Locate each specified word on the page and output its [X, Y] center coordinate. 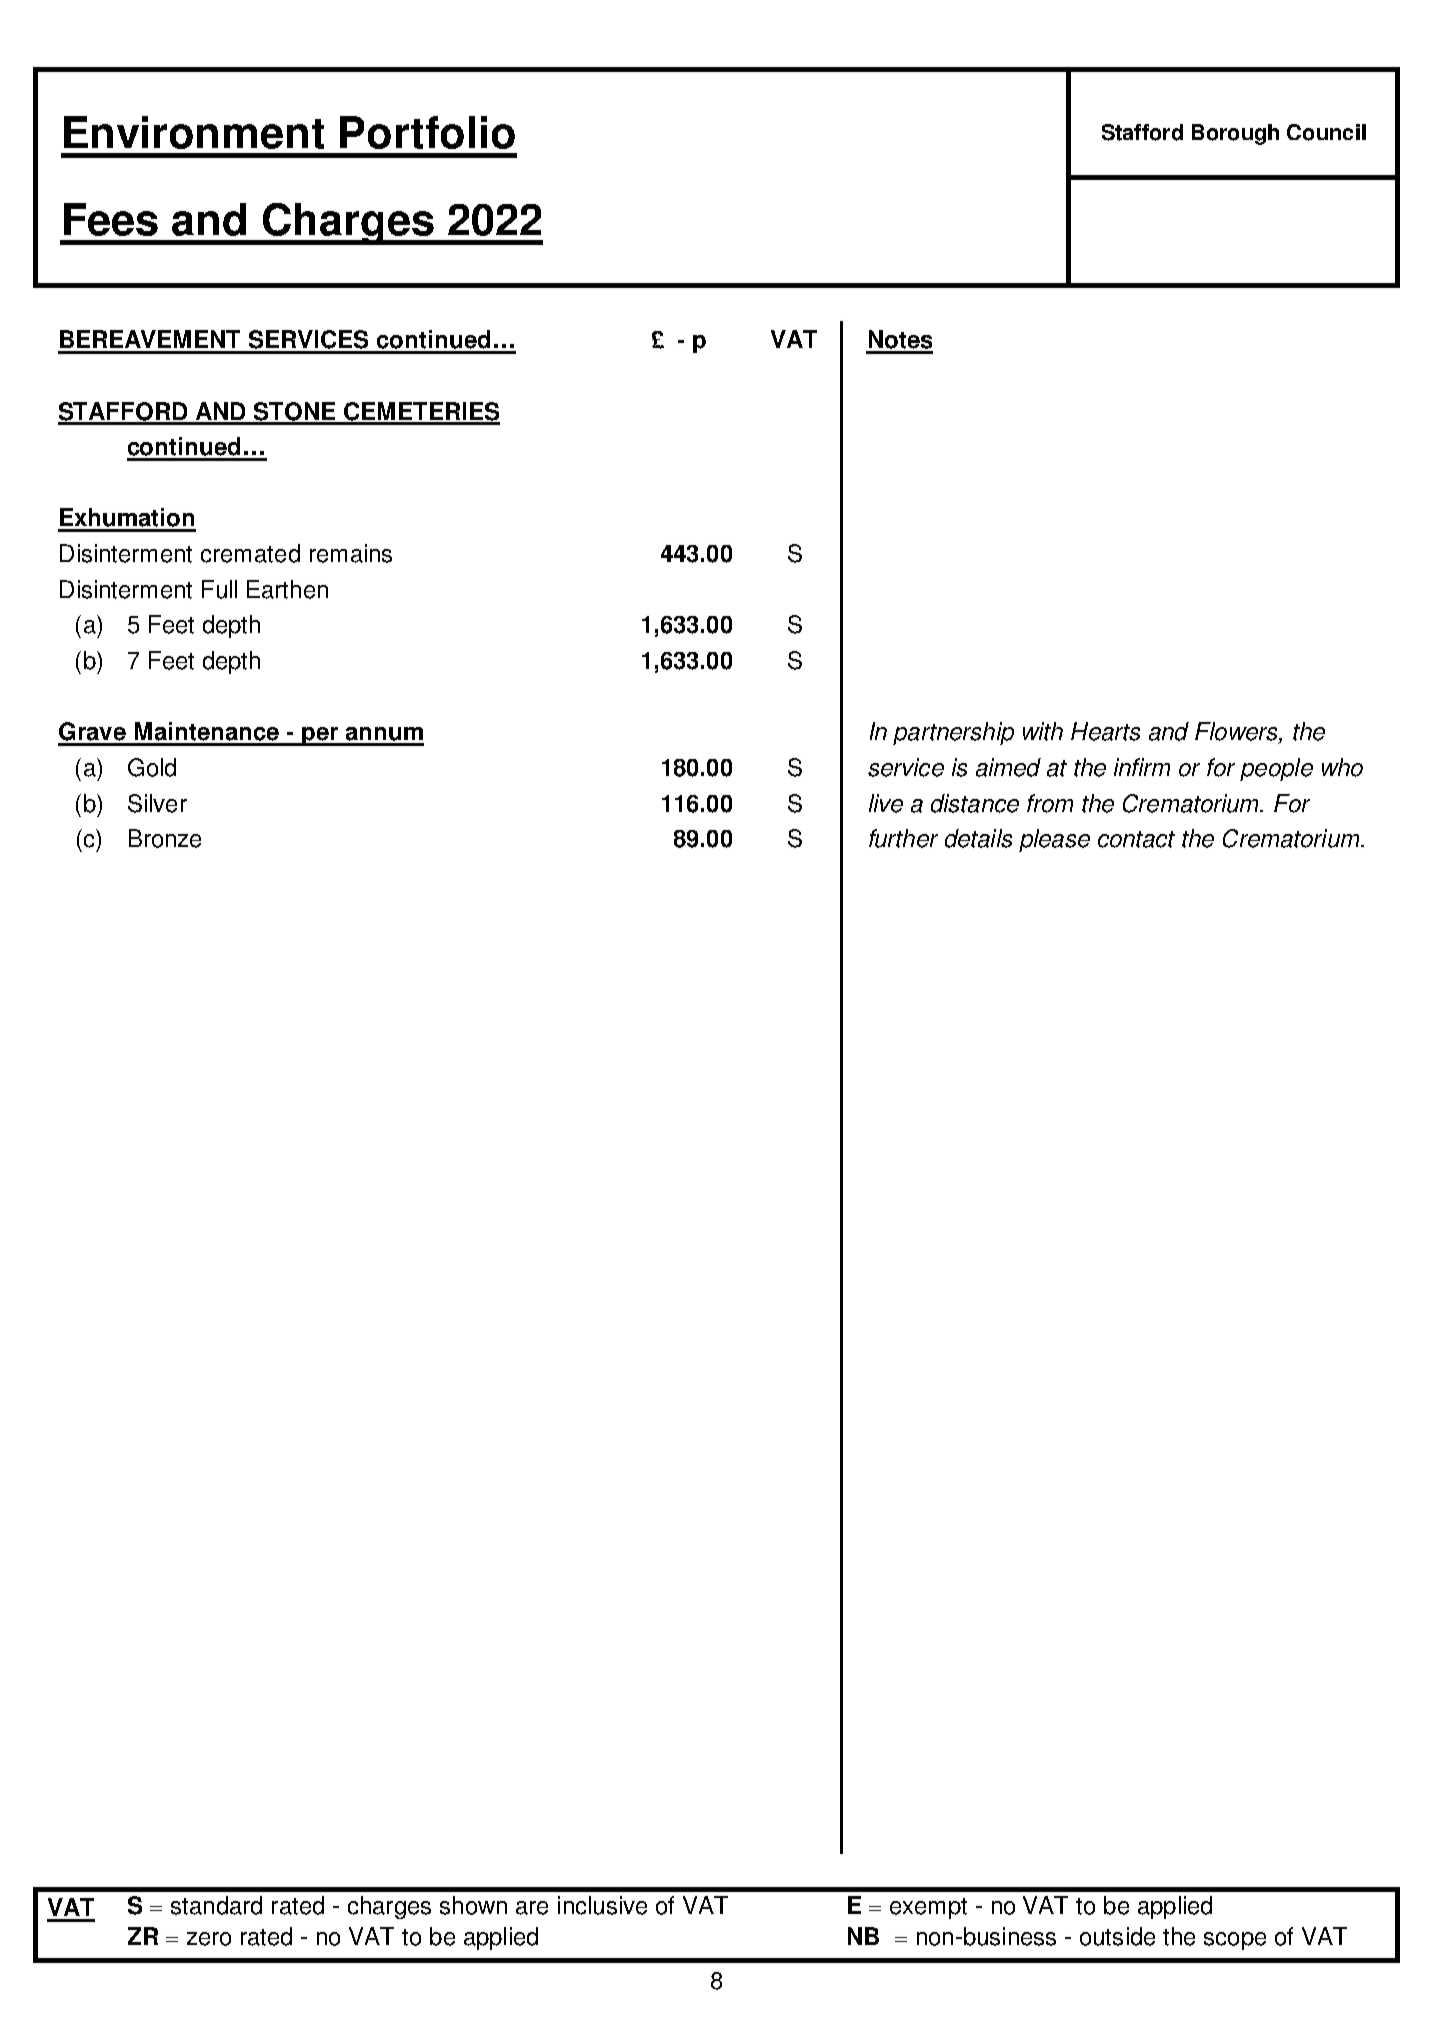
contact [1136, 839]
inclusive [602, 1905]
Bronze [165, 838]
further [903, 838]
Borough [1235, 134]
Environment [194, 132]
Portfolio [427, 132]
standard [216, 1905]
